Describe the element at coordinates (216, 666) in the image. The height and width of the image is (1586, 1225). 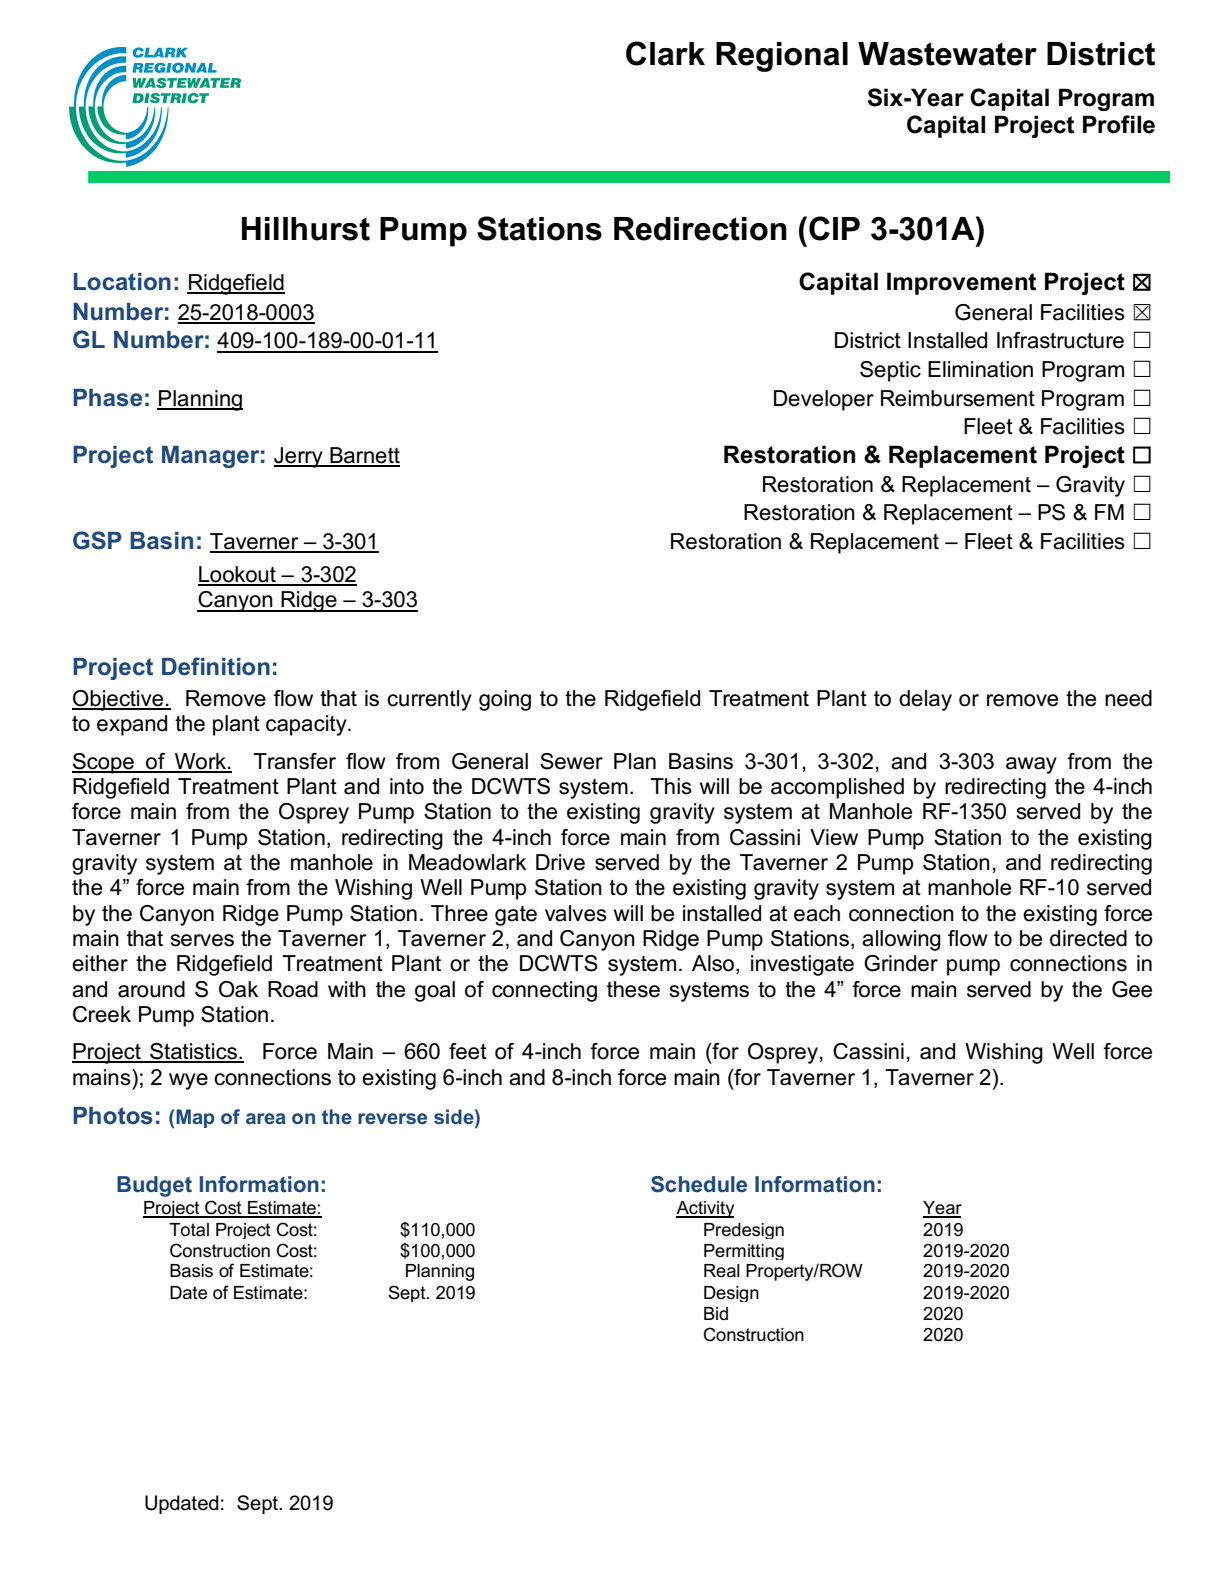
I see `Definition` at that location.
